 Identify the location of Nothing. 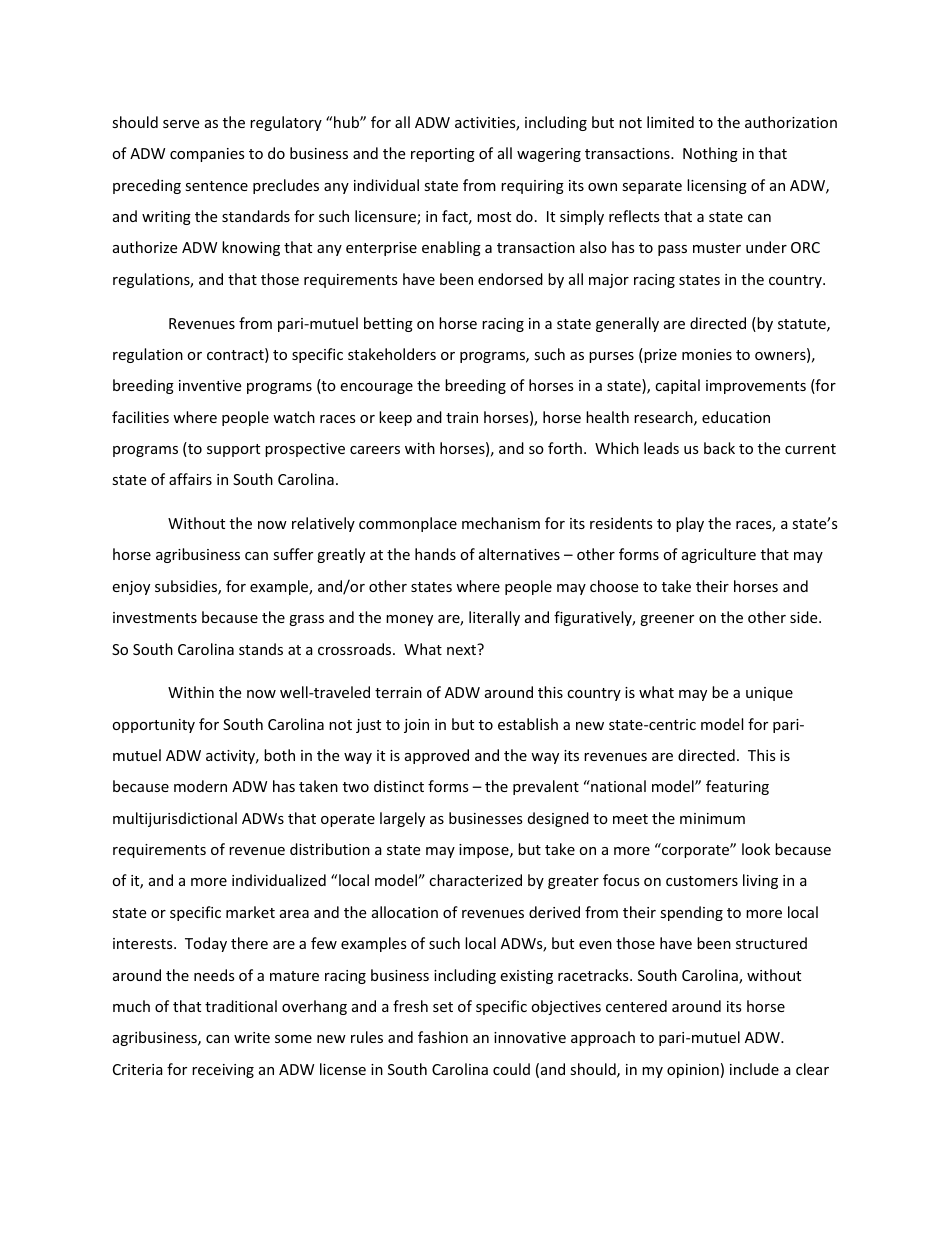
(710, 154).
